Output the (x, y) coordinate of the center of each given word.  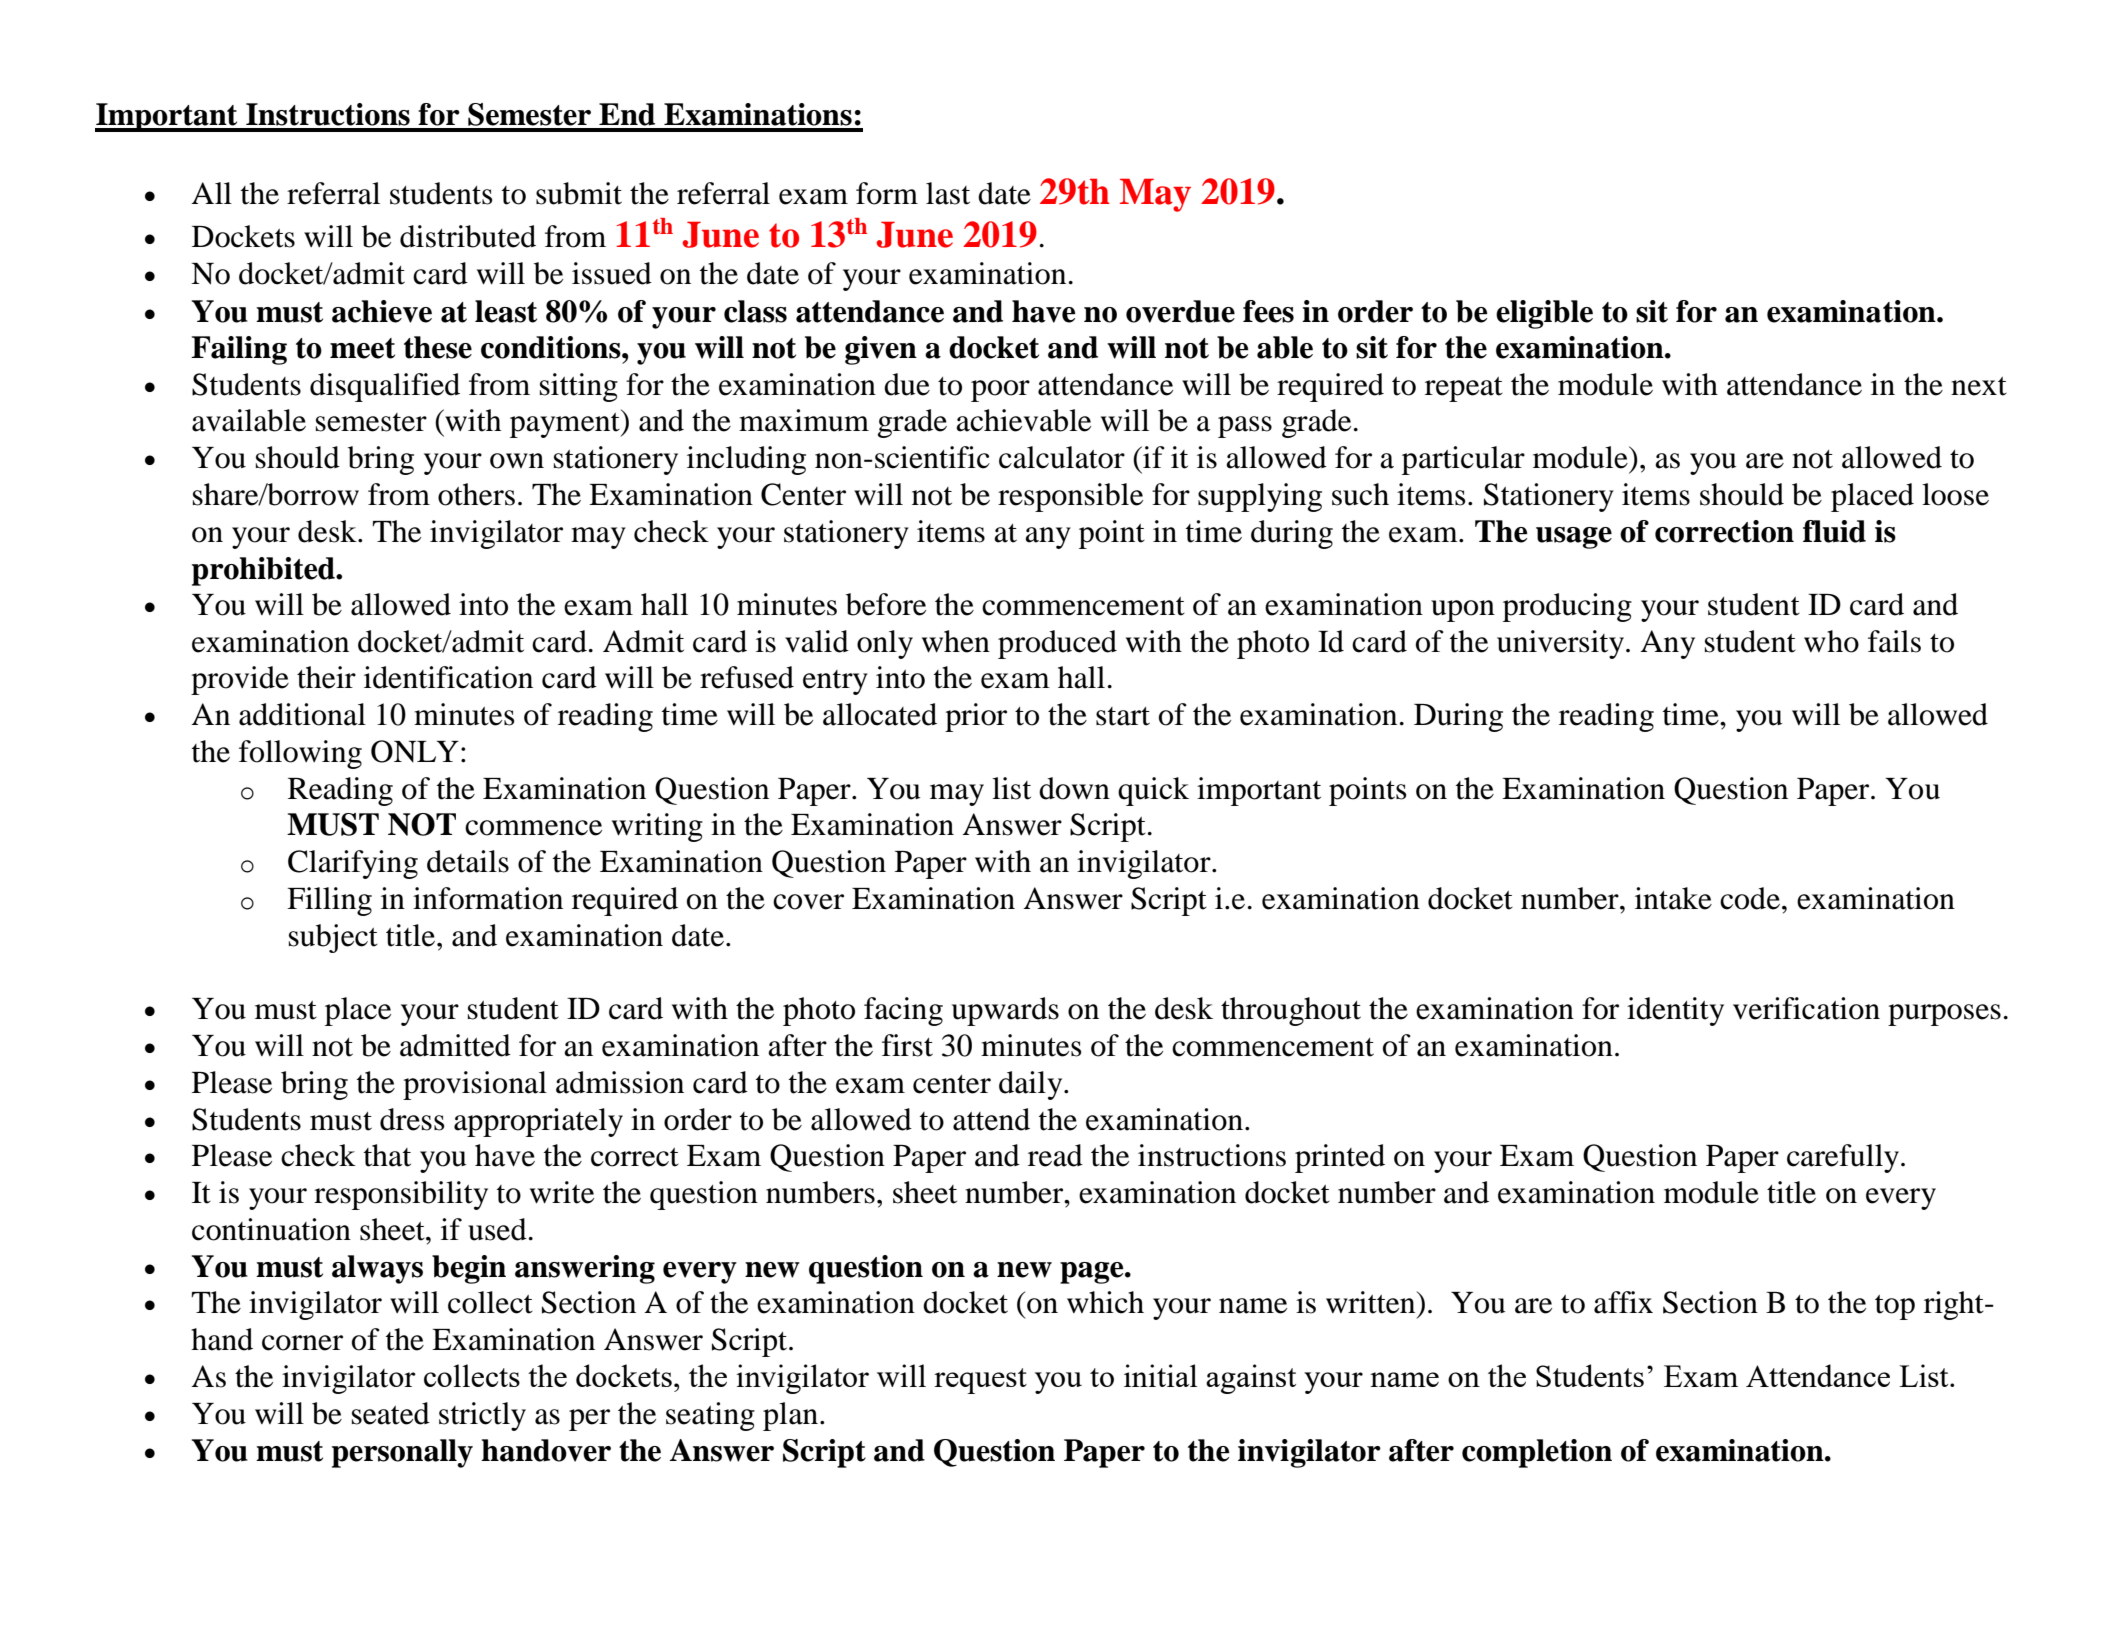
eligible (1544, 314)
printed (1340, 1158)
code (1750, 898)
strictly (482, 1416)
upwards (1005, 1011)
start (1123, 716)
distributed (468, 236)
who (1831, 641)
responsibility (401, 1195)
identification (448, 677)
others (476, 494)
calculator (1062, 457)
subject (333, 938)
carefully (1844, 1158)
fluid (1834, 531)
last (948, 193)
